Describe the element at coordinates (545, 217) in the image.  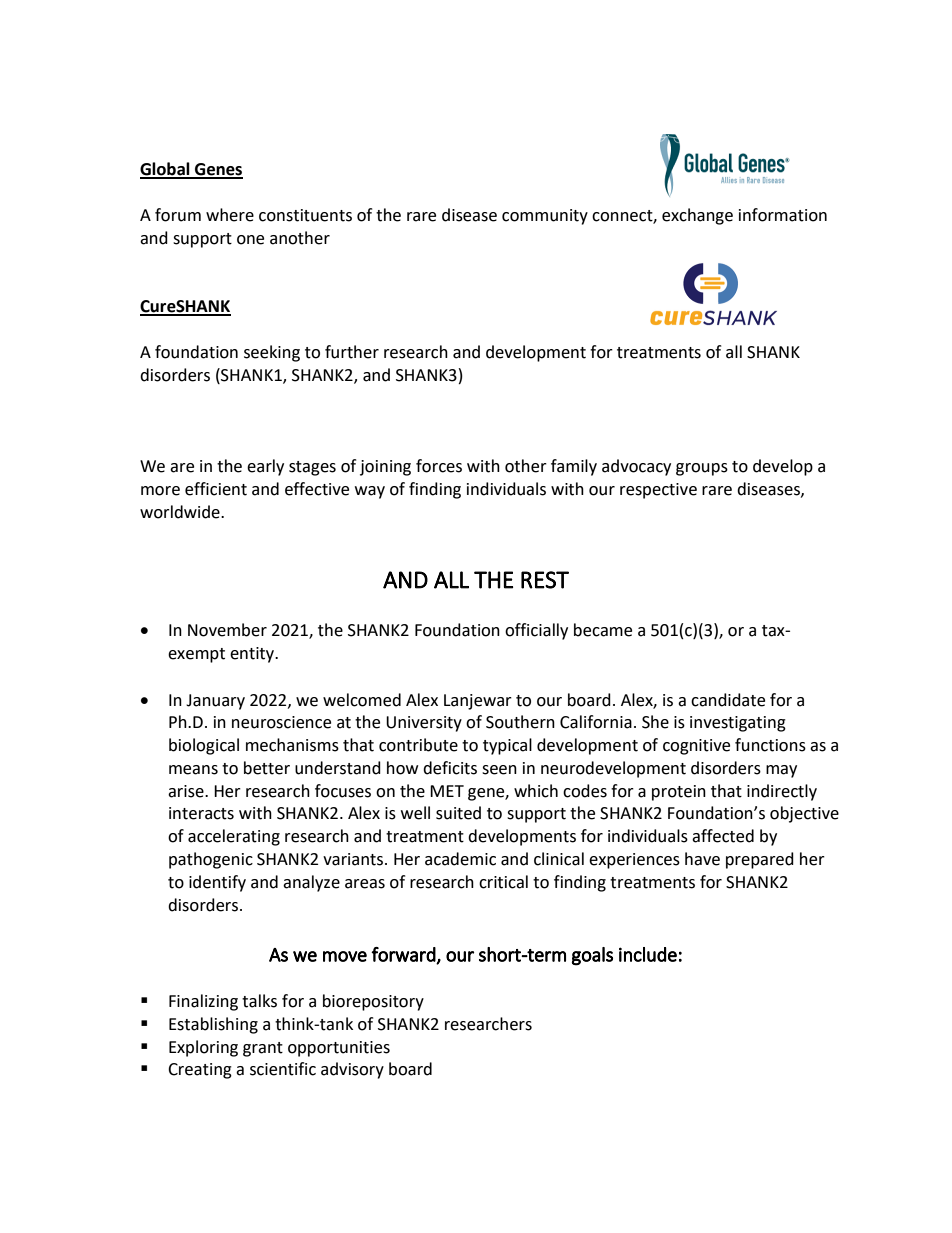
I see `community` at that location.
